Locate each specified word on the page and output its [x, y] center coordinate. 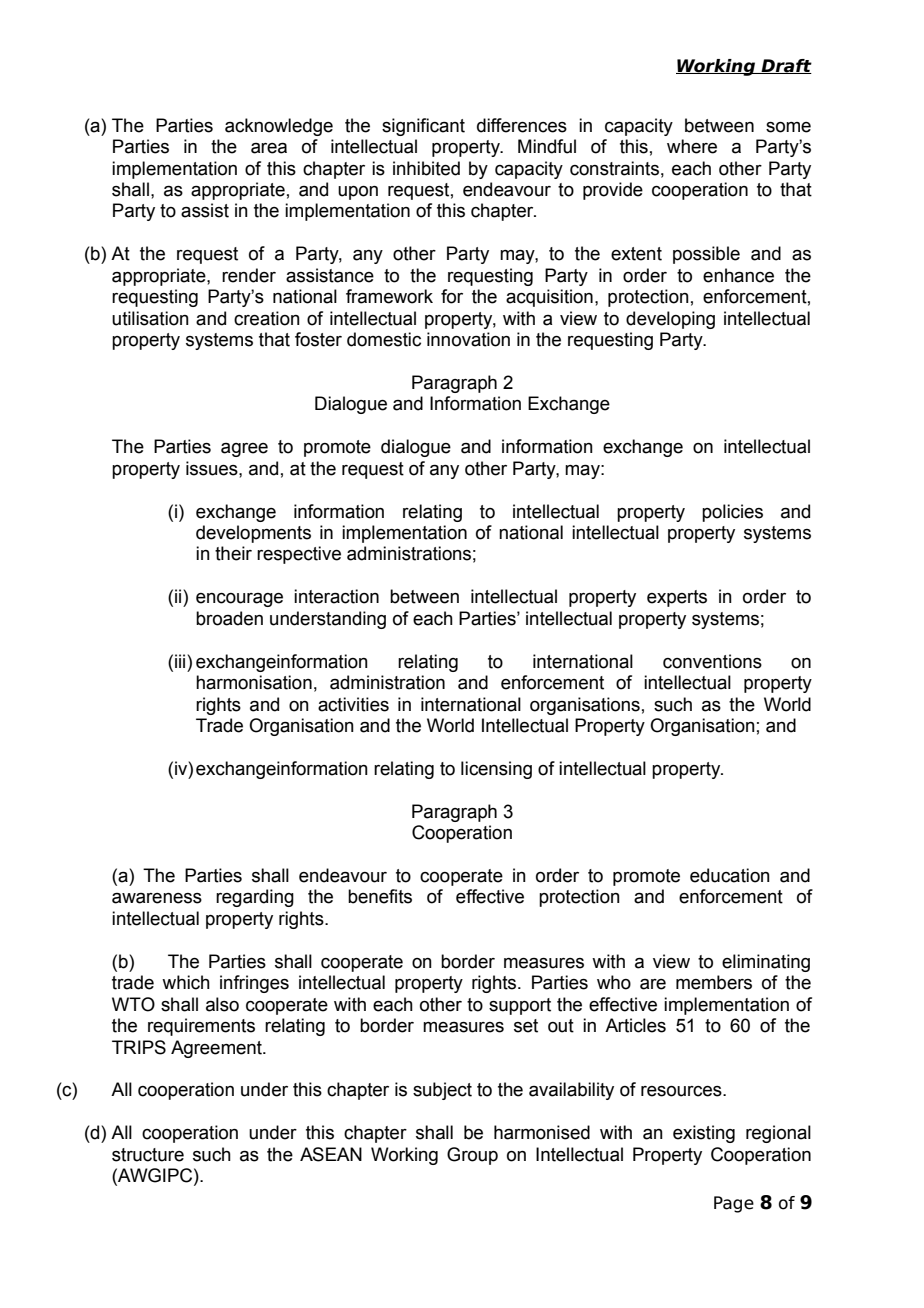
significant [423, 127]
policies [732, 513]
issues [213, 468]
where [692, 146]
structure [148, 1155]
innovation [468, 339]
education [730, 875]
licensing [496, 770]
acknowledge [279, 127]
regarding [255, 898]
